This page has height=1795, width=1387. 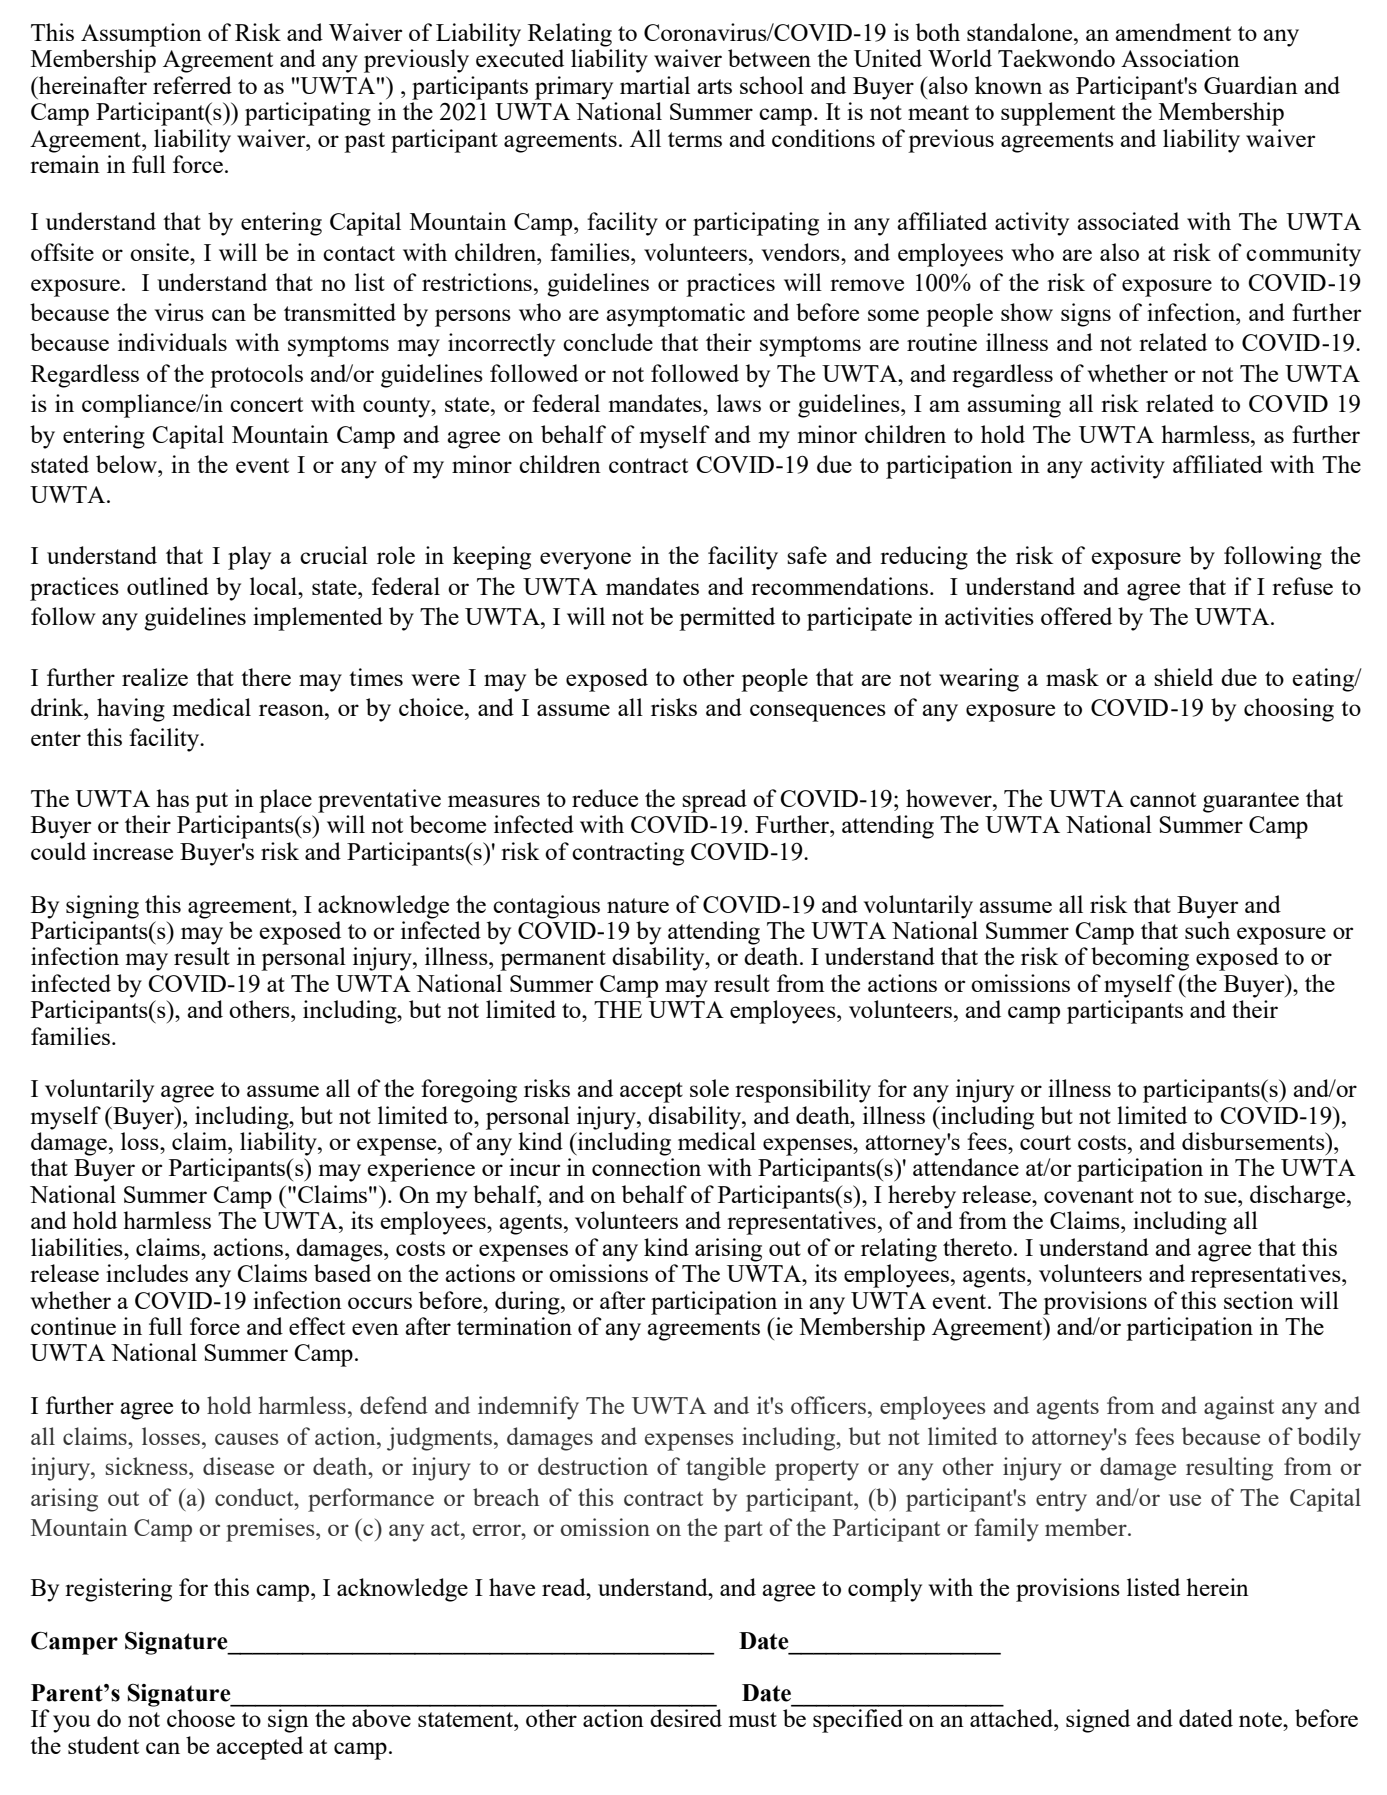 What do you see at coordinates (201, 1718) in the page?
I see `choose` at bounding box center [201, 1718].
